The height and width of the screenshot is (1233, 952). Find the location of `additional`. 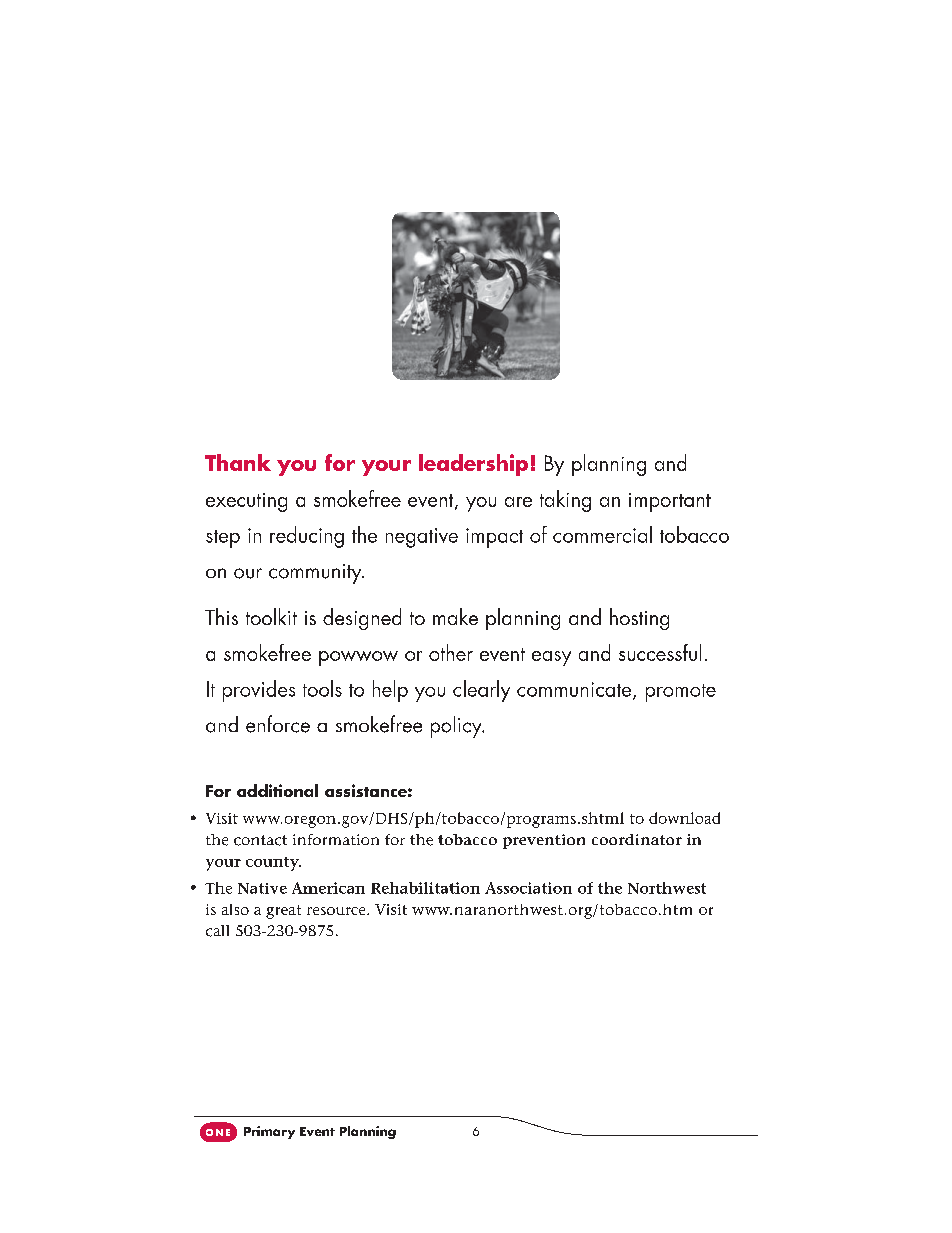

additional is located at coordinates (277, 790).
